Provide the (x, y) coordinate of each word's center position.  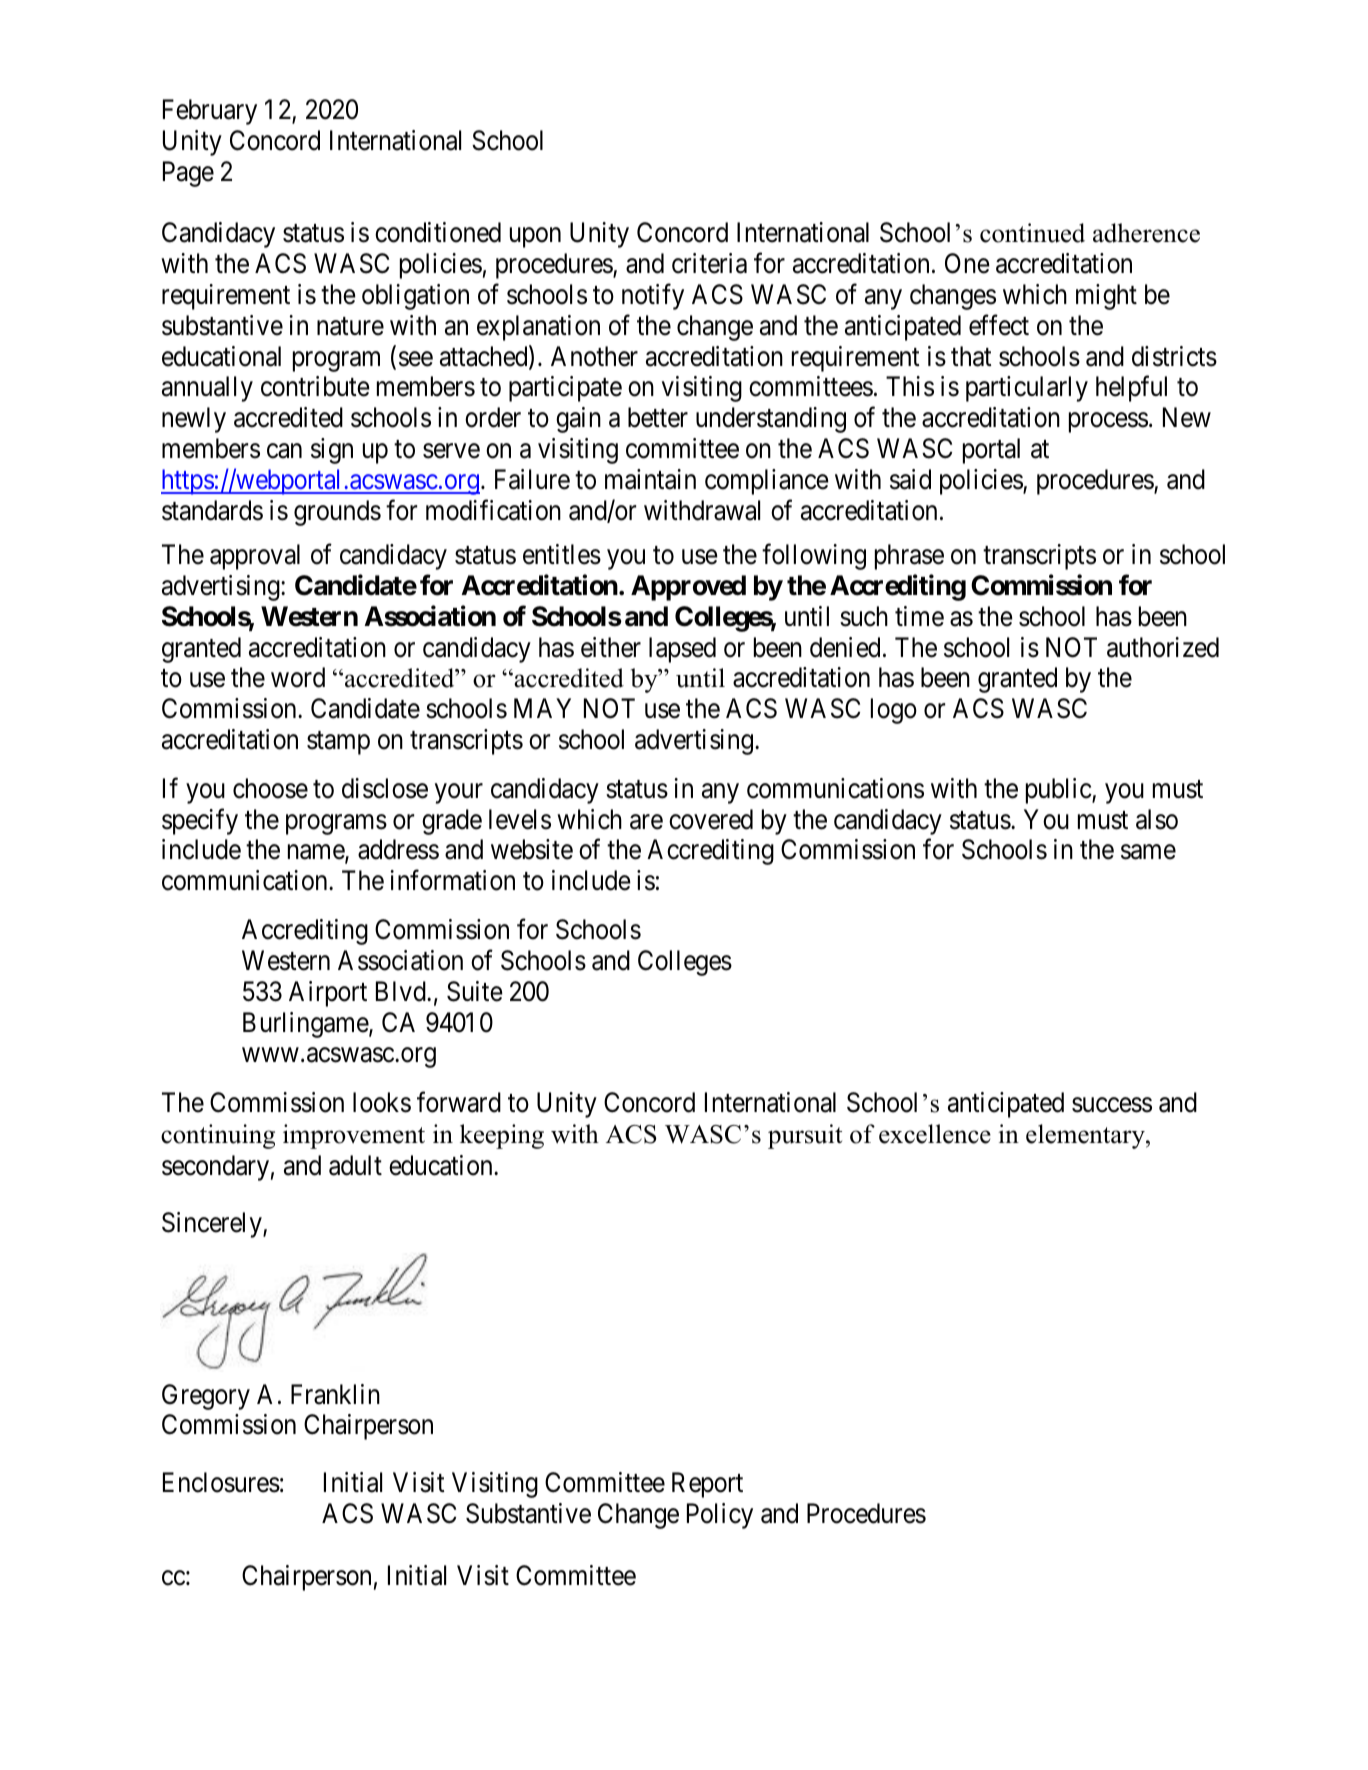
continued (1032, 233)
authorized (1163, 647)
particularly (1027, 389)
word (298, 677)
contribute (315, 386)
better (658, 417)
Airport (328, 994)
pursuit (805, 1136)
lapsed (682, 650)
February (210, 112)
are (646, 822)
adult (355, 1165)
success (1112, 1105)
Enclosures (221, 1482)
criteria (709, 263)
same (1148, 852)
